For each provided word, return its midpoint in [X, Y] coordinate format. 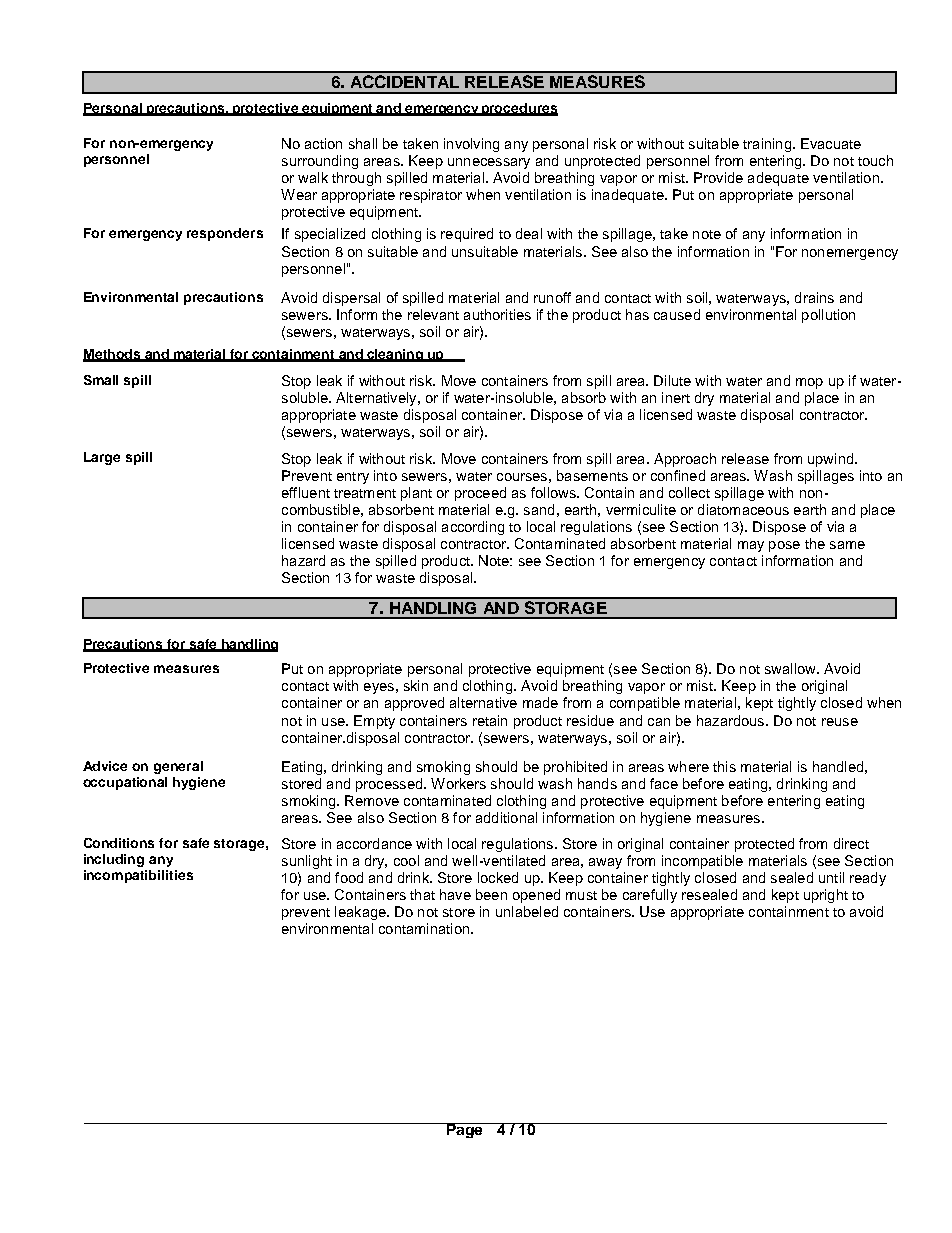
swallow [791, 668]
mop [809, 383]
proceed [480, 494]
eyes [379, 688]
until [831, 877]
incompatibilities [138, 876]
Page [464, 1130]
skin [416, 685]
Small [101, 380]
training [768, 145]
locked [498, 877]
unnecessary [489, 163]
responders [225, 234]
